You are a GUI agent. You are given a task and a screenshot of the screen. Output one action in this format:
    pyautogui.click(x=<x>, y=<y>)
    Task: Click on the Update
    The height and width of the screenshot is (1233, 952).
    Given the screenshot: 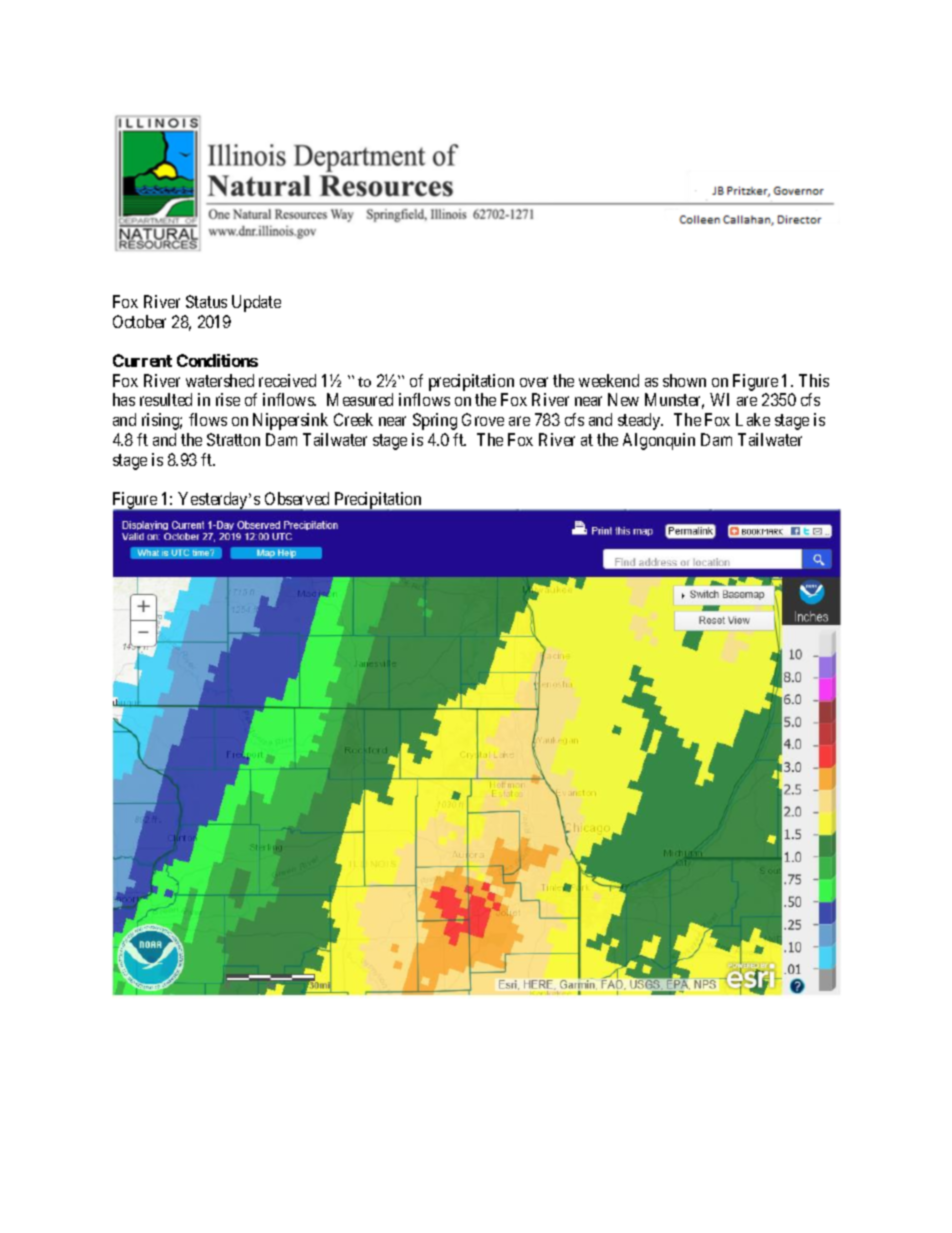 What is the action you would take?
    pyautogui.click(x=256, y=303)
